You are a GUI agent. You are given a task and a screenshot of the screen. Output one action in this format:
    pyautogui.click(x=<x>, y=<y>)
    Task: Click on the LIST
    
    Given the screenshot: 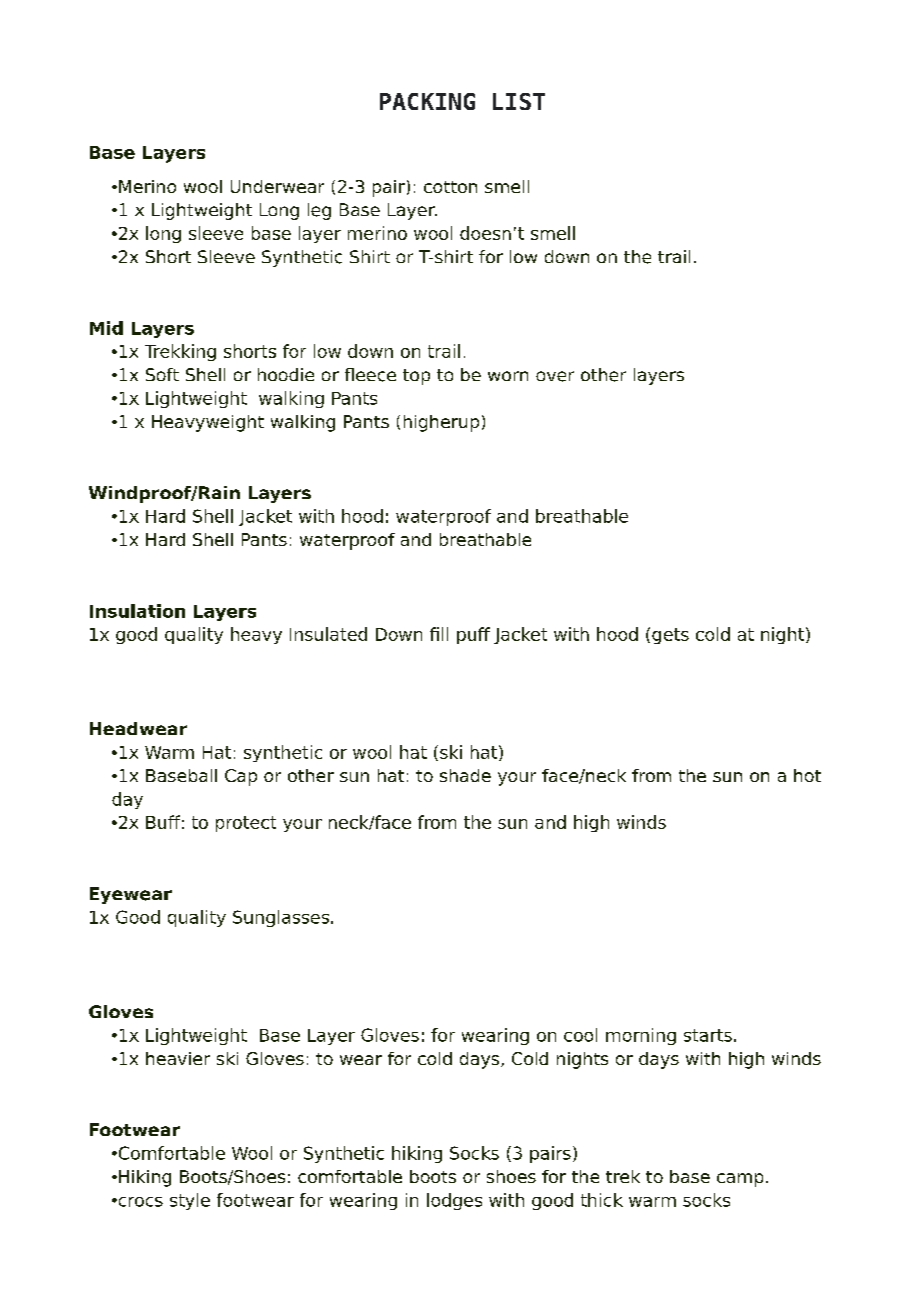 What is the action you would take?
    pyautogui.click(x=519, y=101)
